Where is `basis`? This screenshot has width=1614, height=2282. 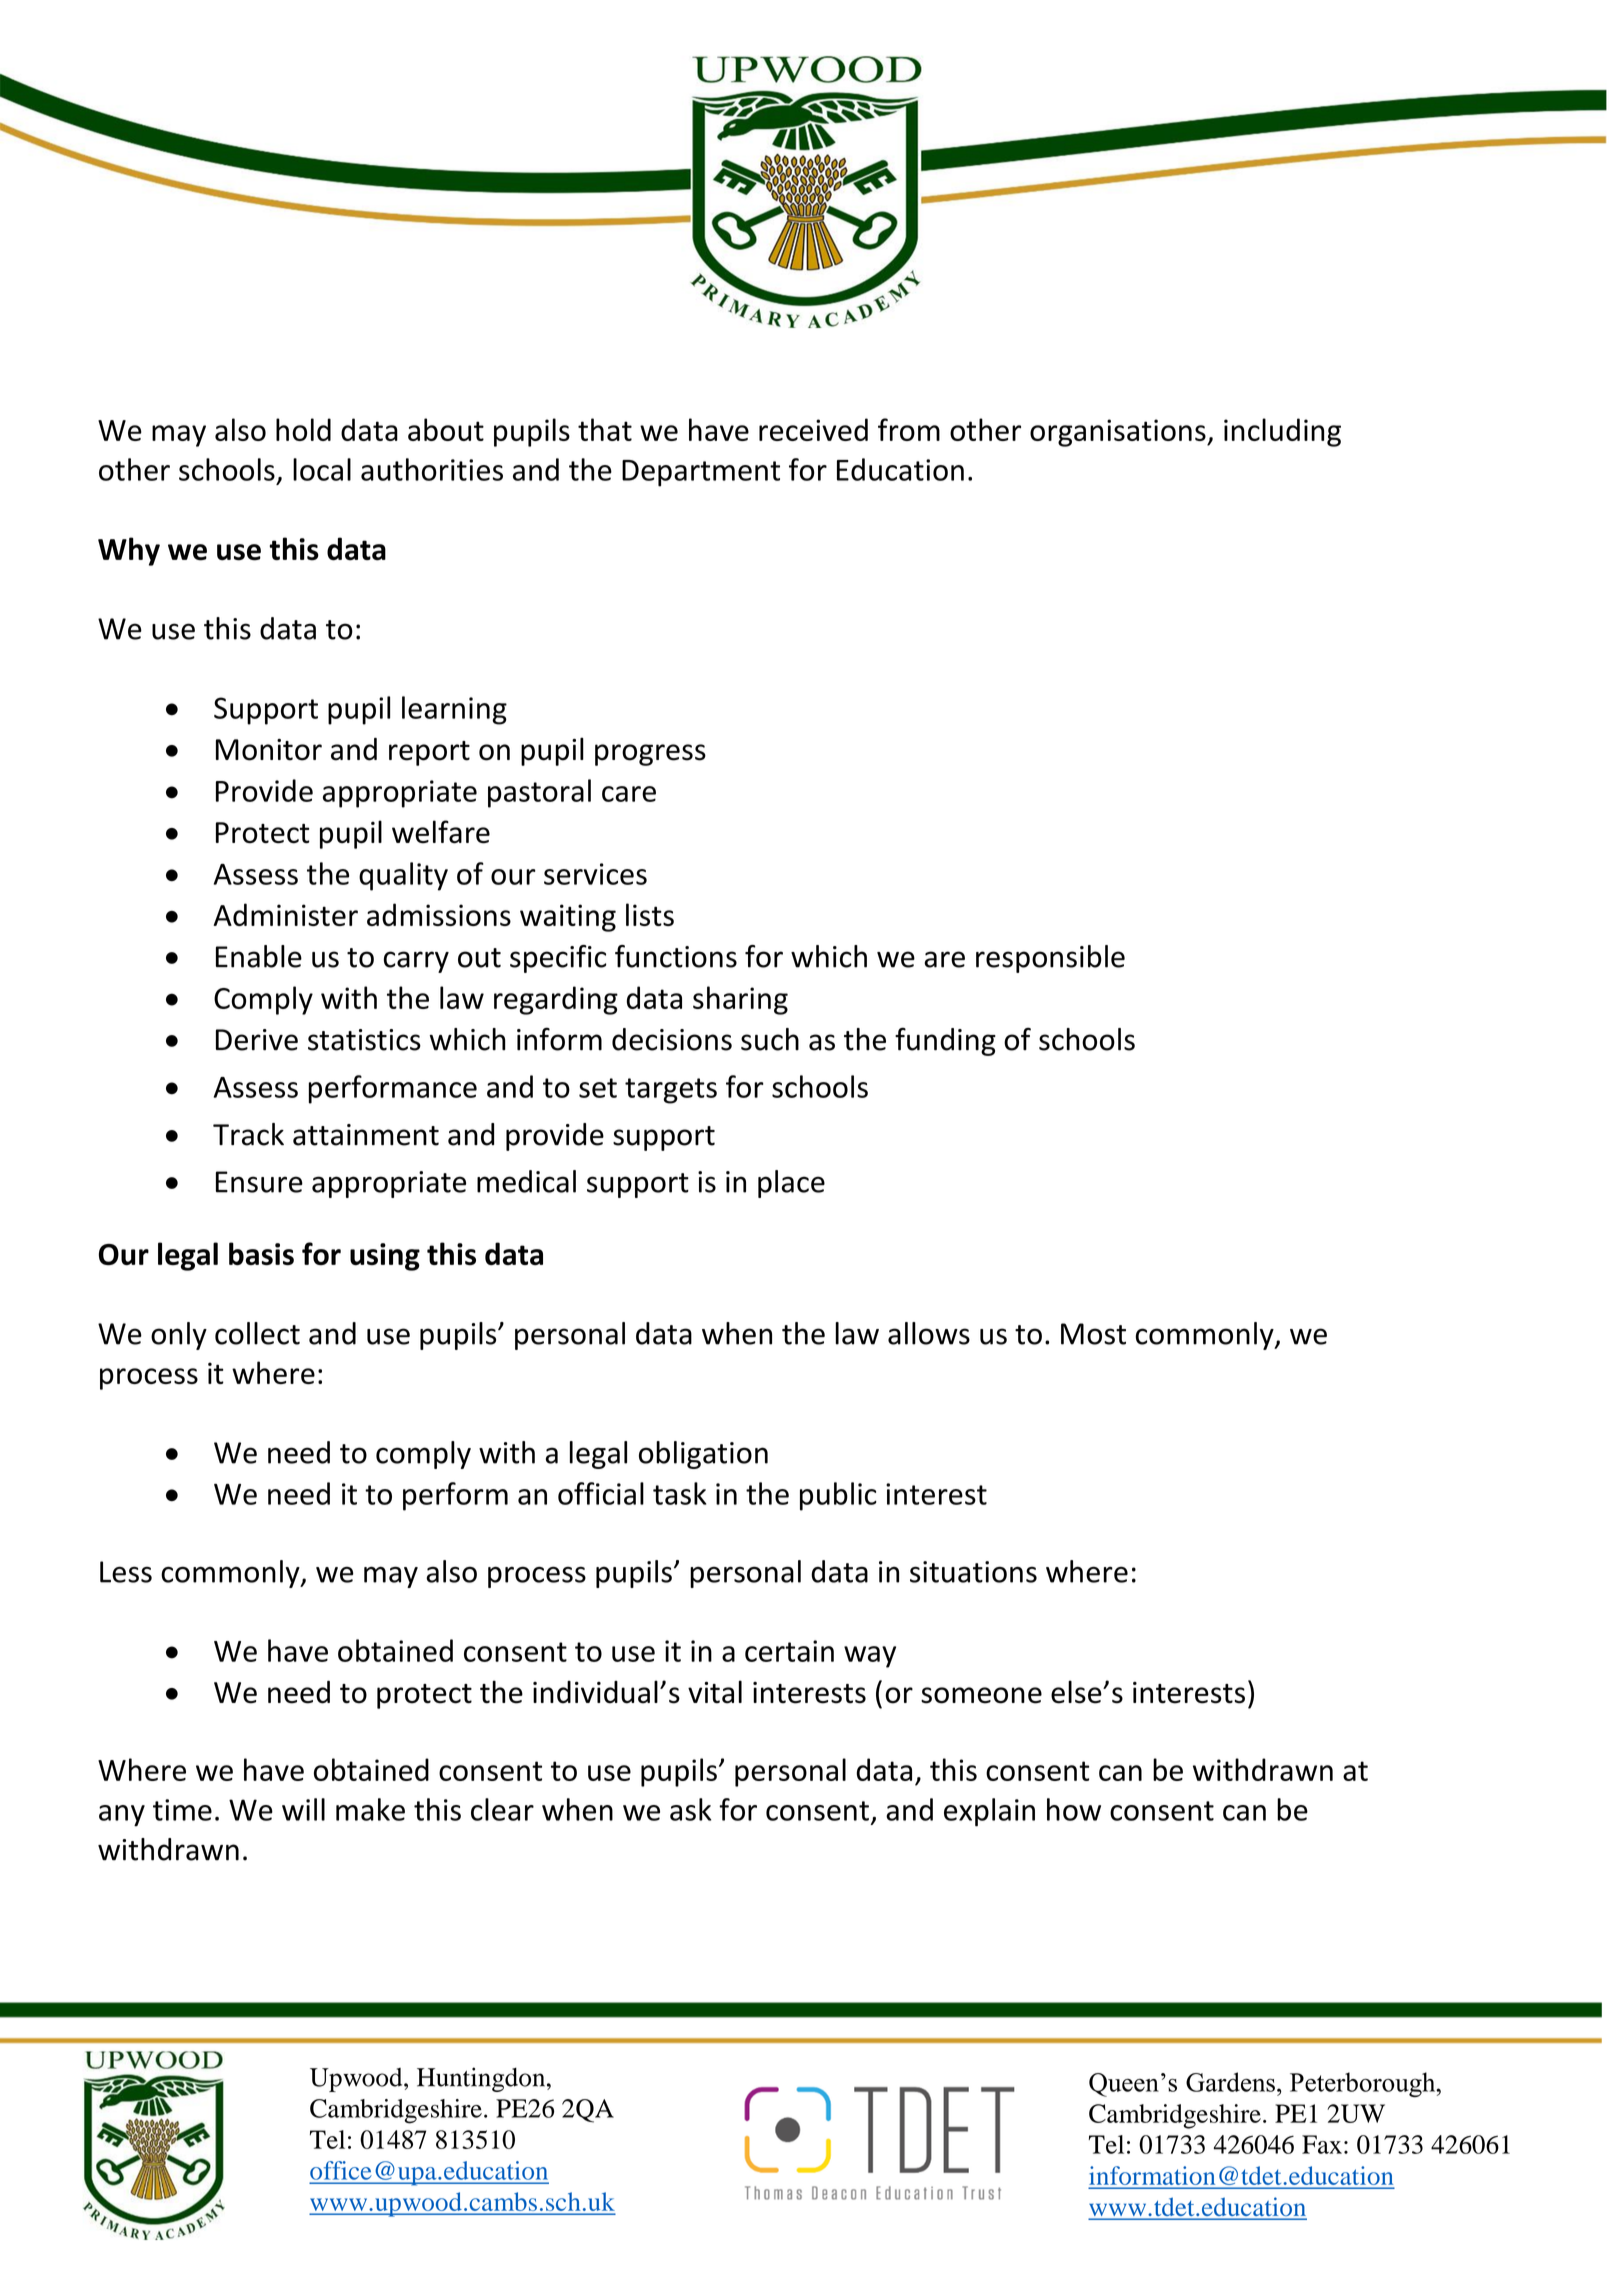
basis is located at coordinates (261, 1253).
